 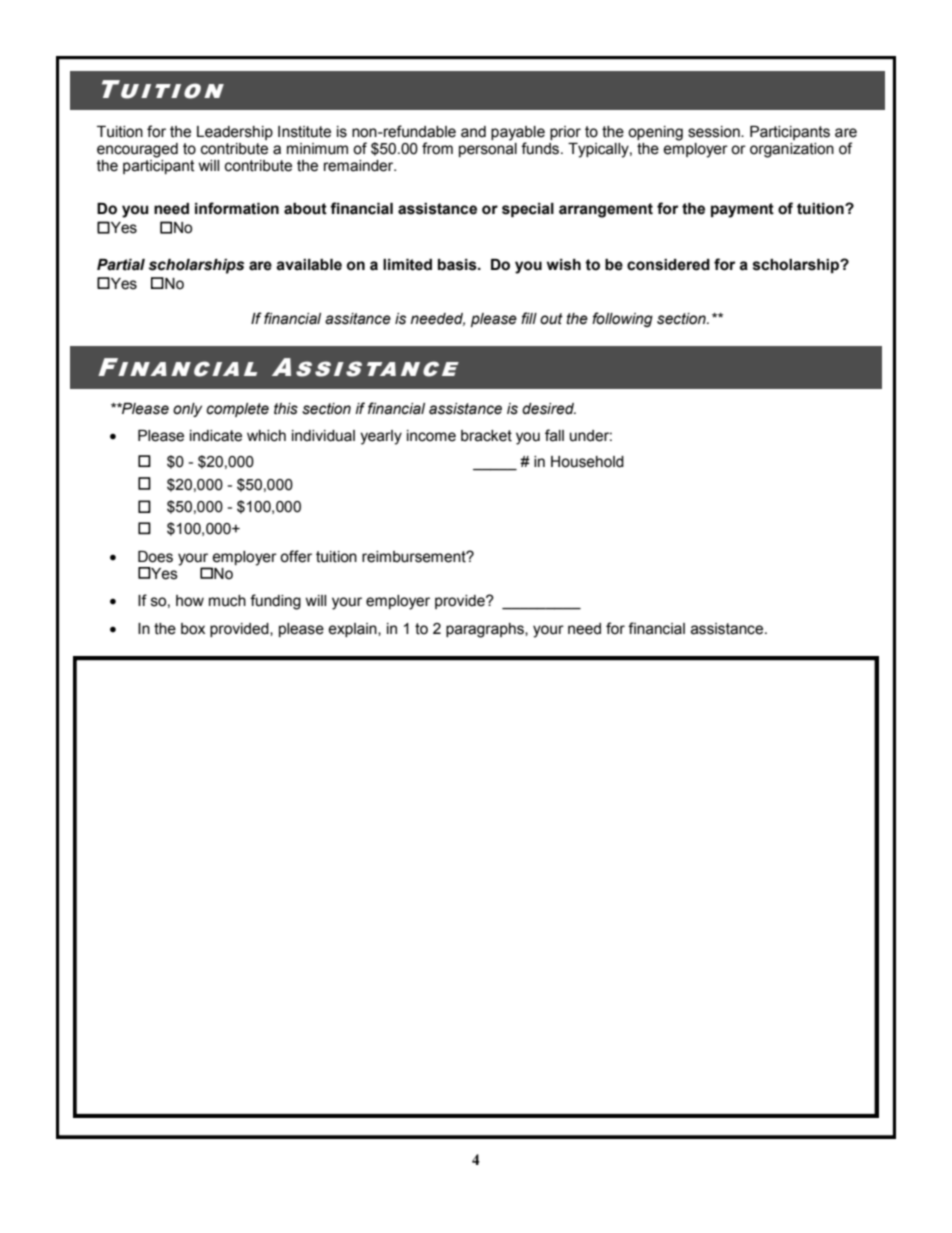 I want to click on following, so click(x=622, y=319).
